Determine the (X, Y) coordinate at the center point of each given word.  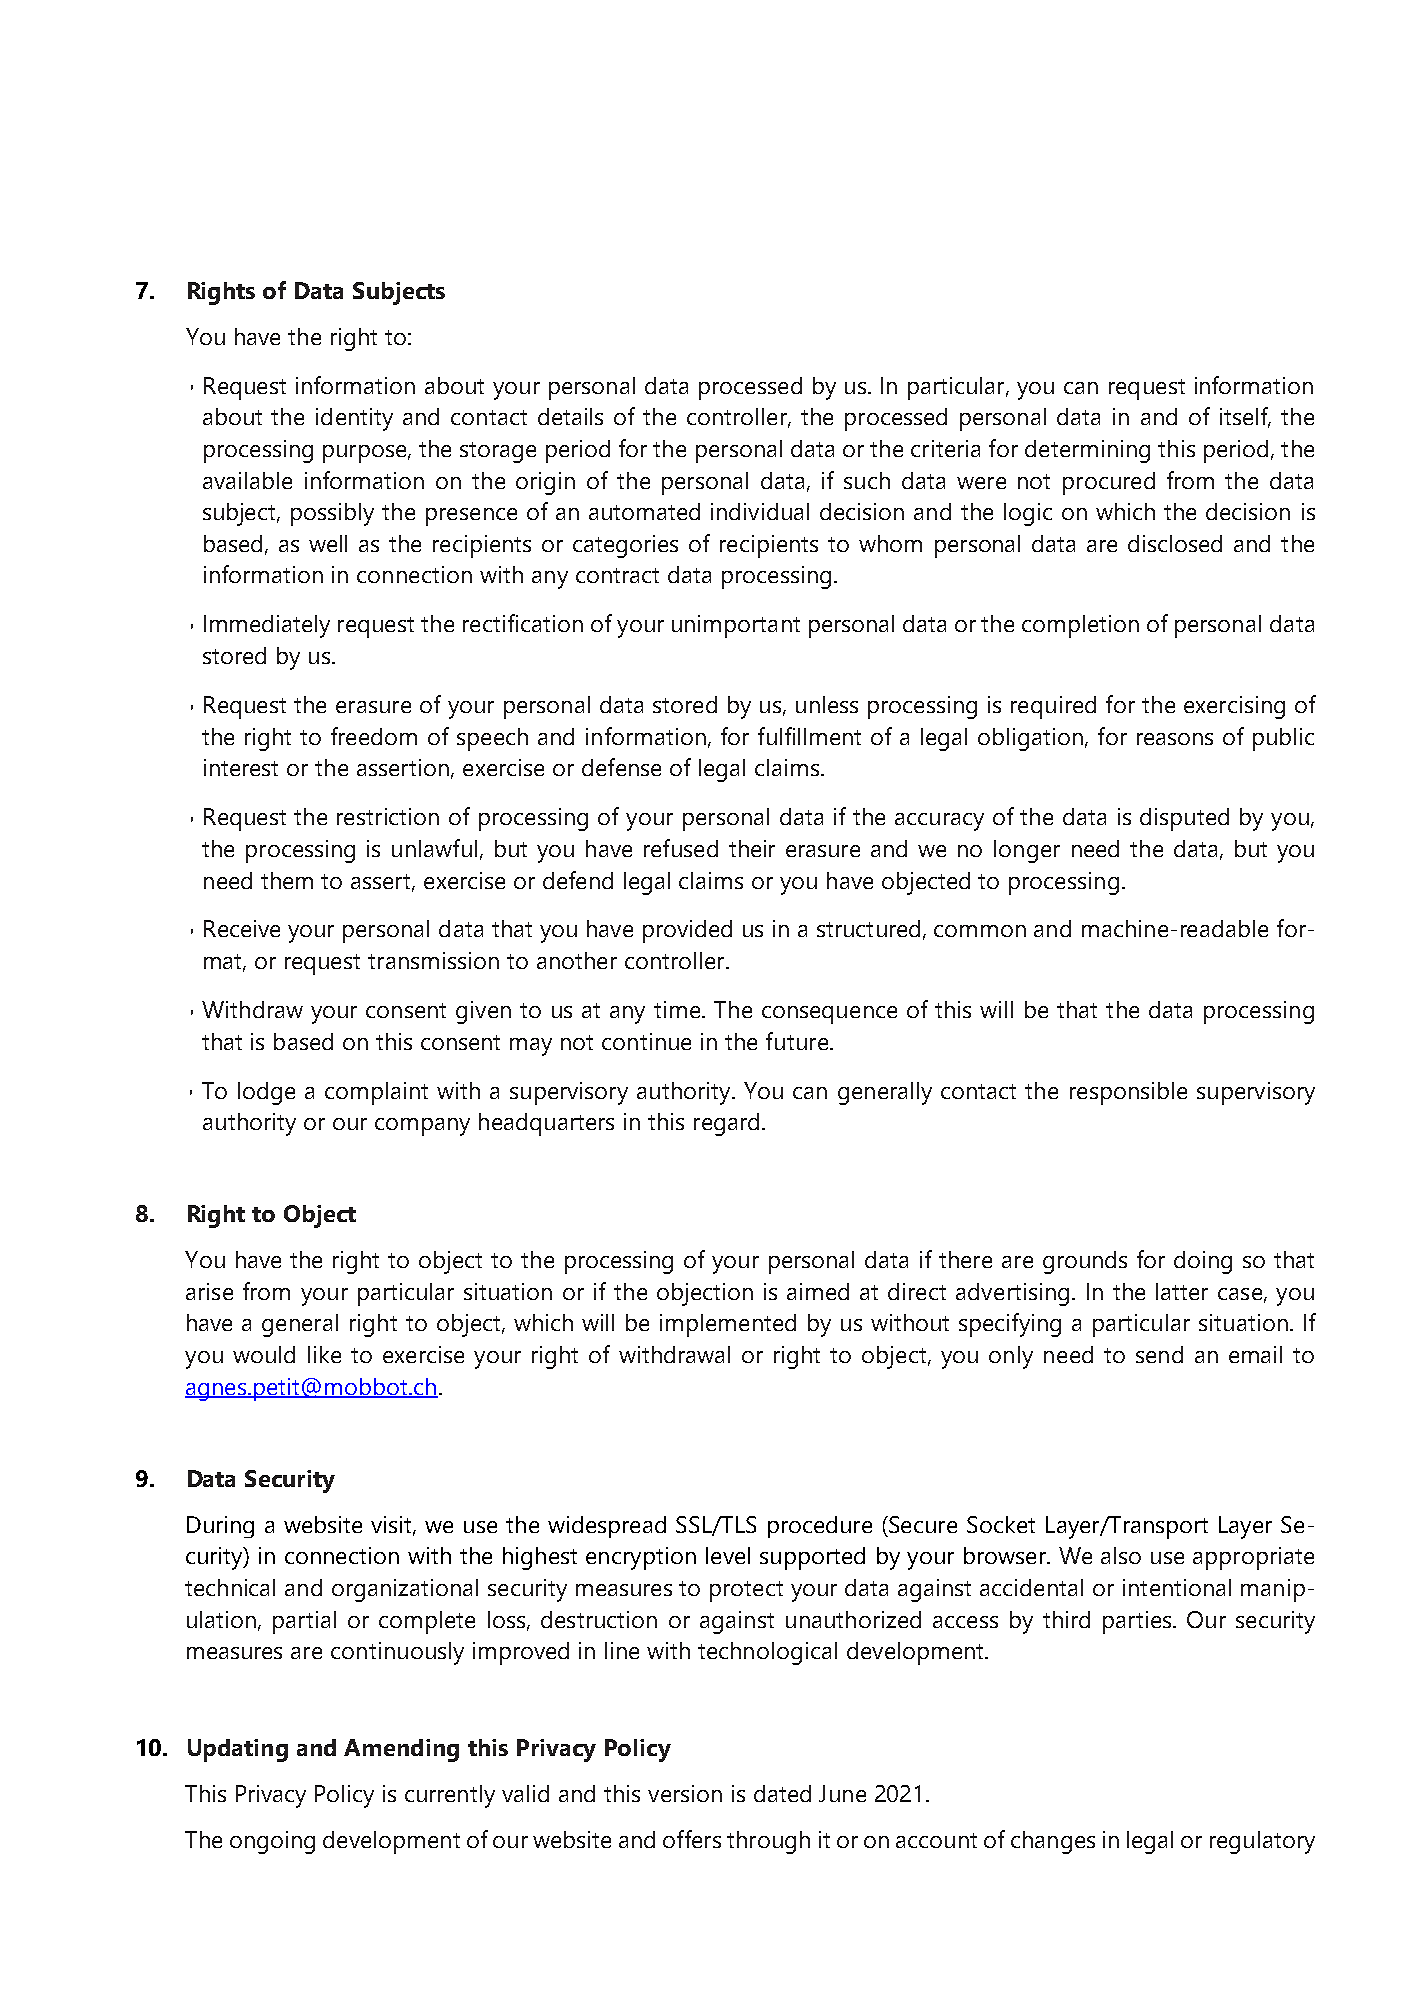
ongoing (272, 1842)
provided (687, 931)
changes (1053, 1842)
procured (1109, 483)
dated (782, 1793)
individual (760, 511)
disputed (1184, 819)
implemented (728, 1325)
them (287, 880)
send (1159, 1354)
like (324, 1354)
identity (354, 419)
